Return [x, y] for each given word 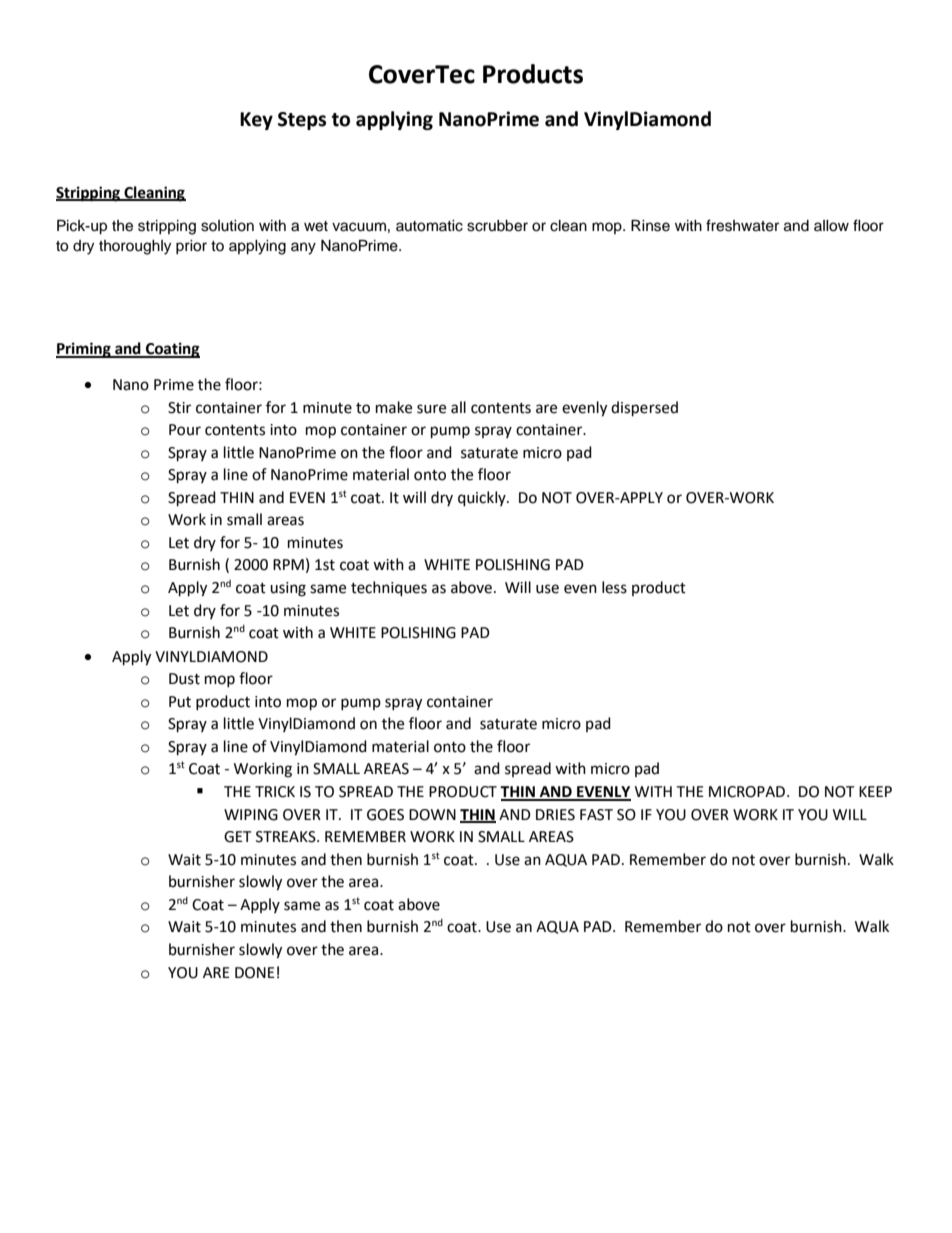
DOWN [432, 815]
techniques [389, 589]
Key [256, 121]
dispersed [644, 409]
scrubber [497, 226]
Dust [184, 679]
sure [431, 409]
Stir [179, 408]
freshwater [742, 225]
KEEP [875, 791]
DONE [255, 973]
